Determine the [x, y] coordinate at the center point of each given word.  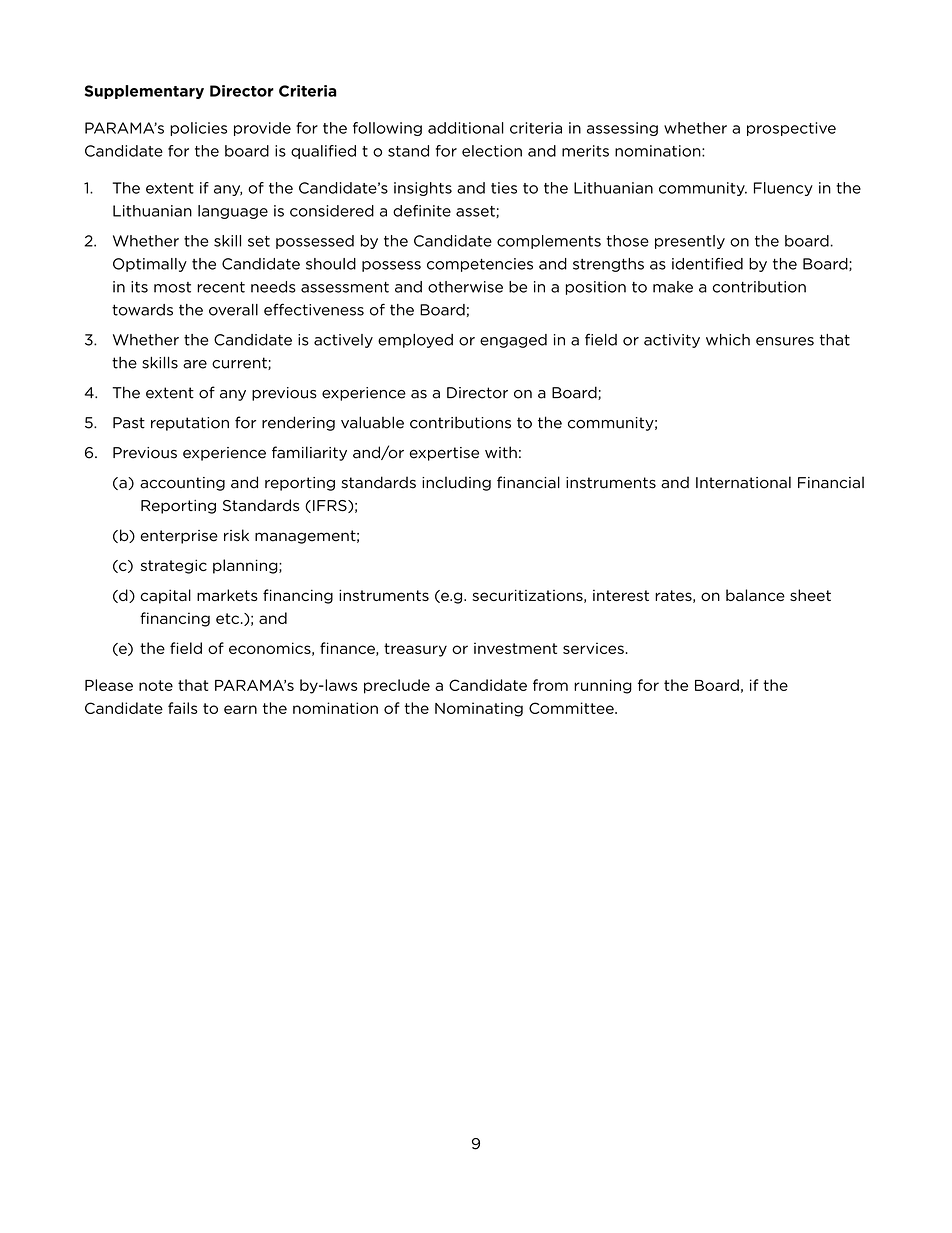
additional [466, 128]
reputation [190, 424]
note [156, 685]
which [728, 340]
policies [198, 129]
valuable [372, 422]
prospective [791, 129]
